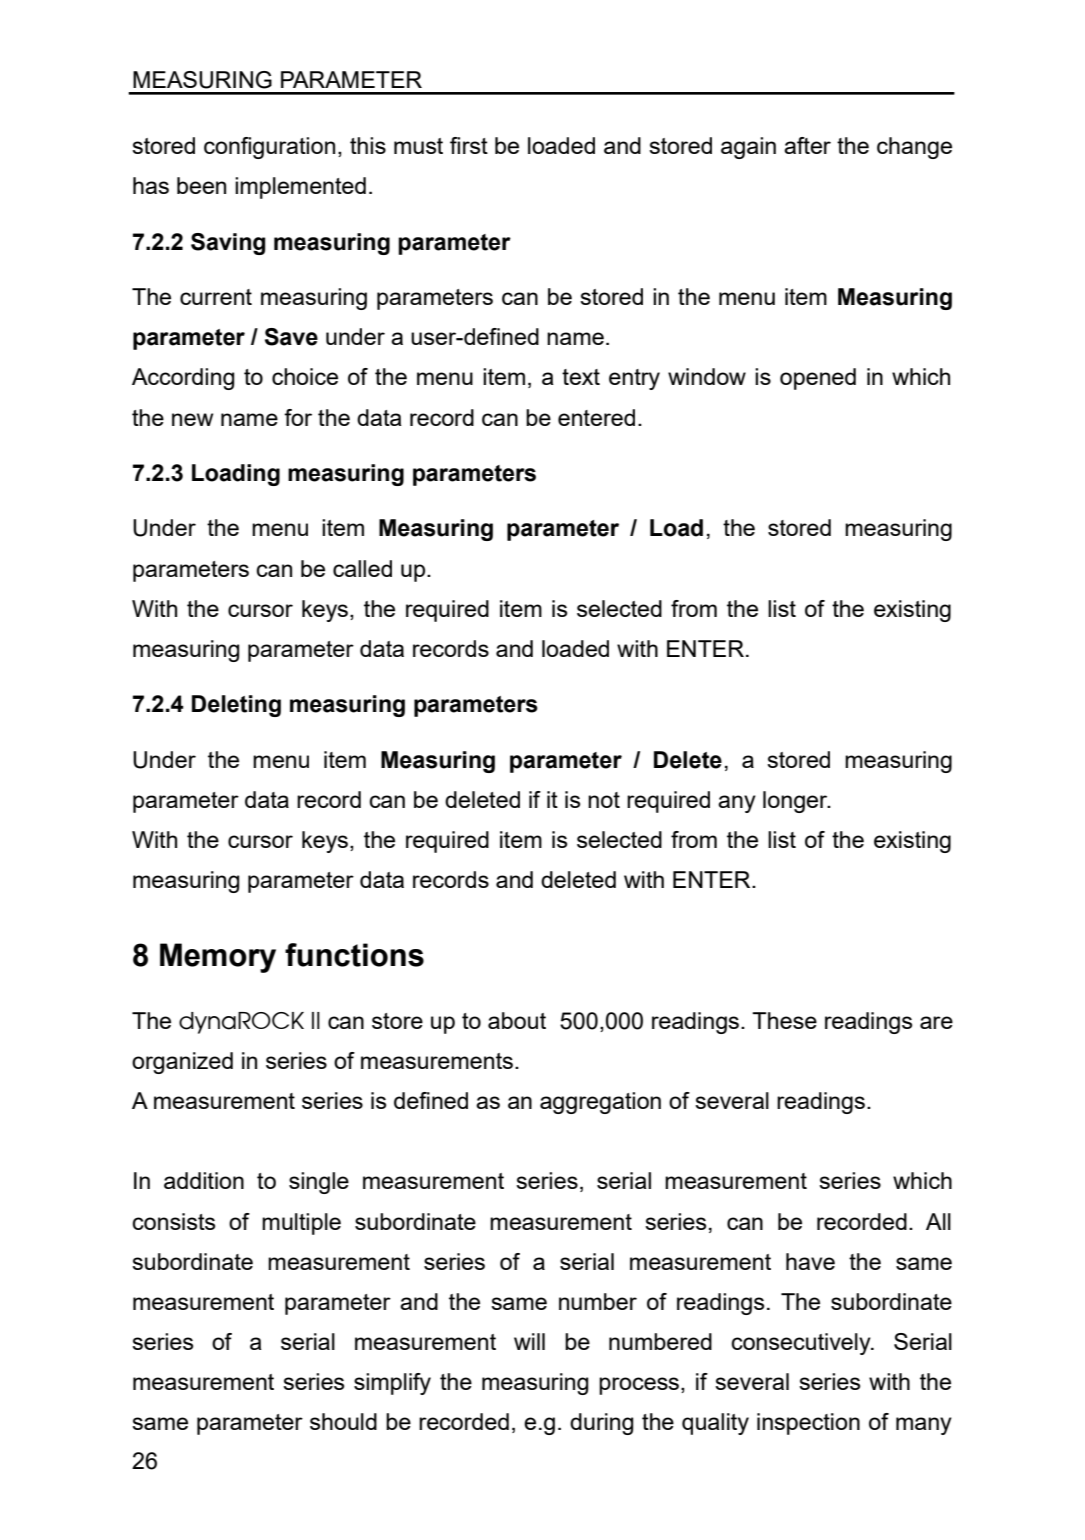  I want to click on not, so click(604, 800).
